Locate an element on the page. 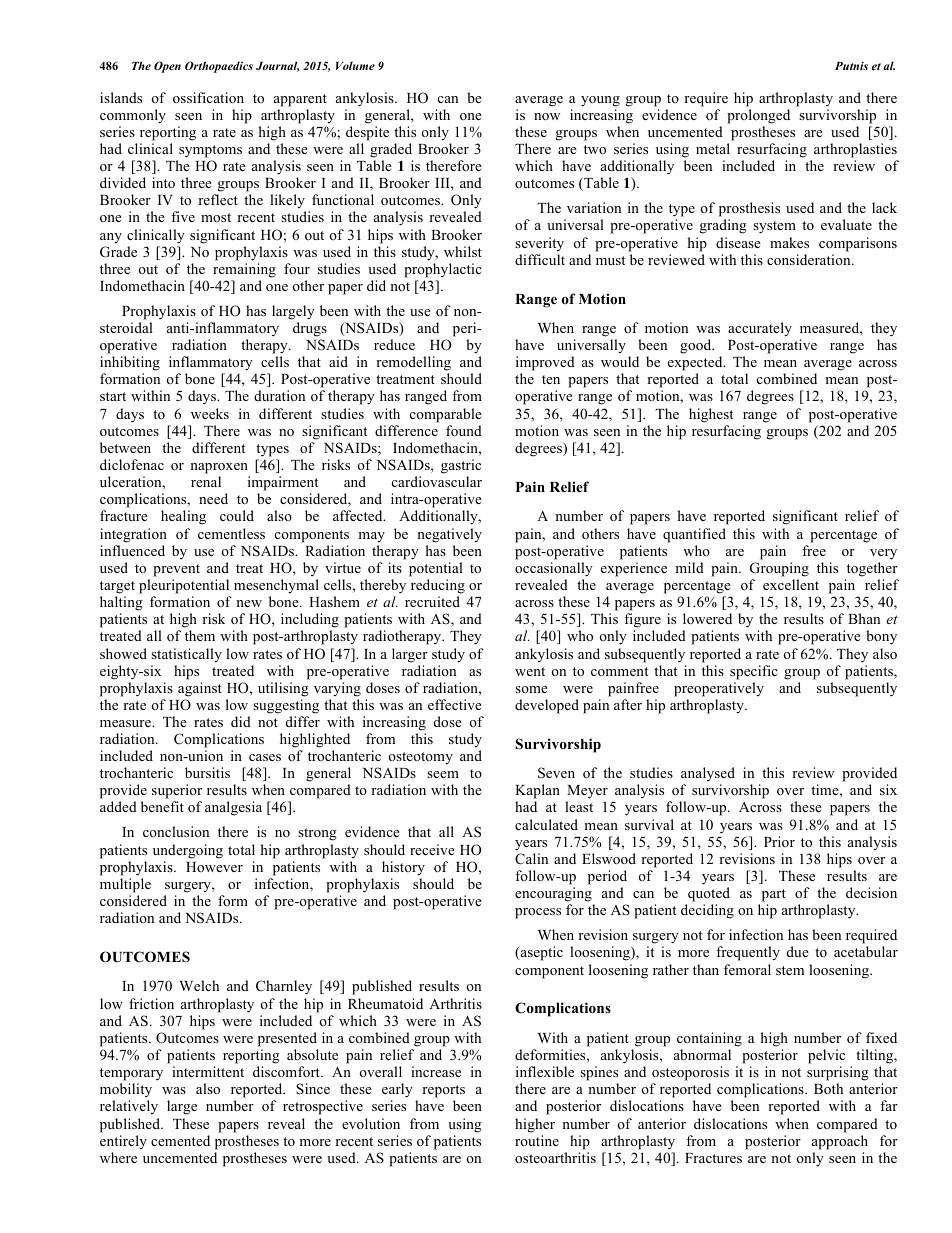 This image has height=1233, width=952. prolonged is located at coordinates (758, 116).
